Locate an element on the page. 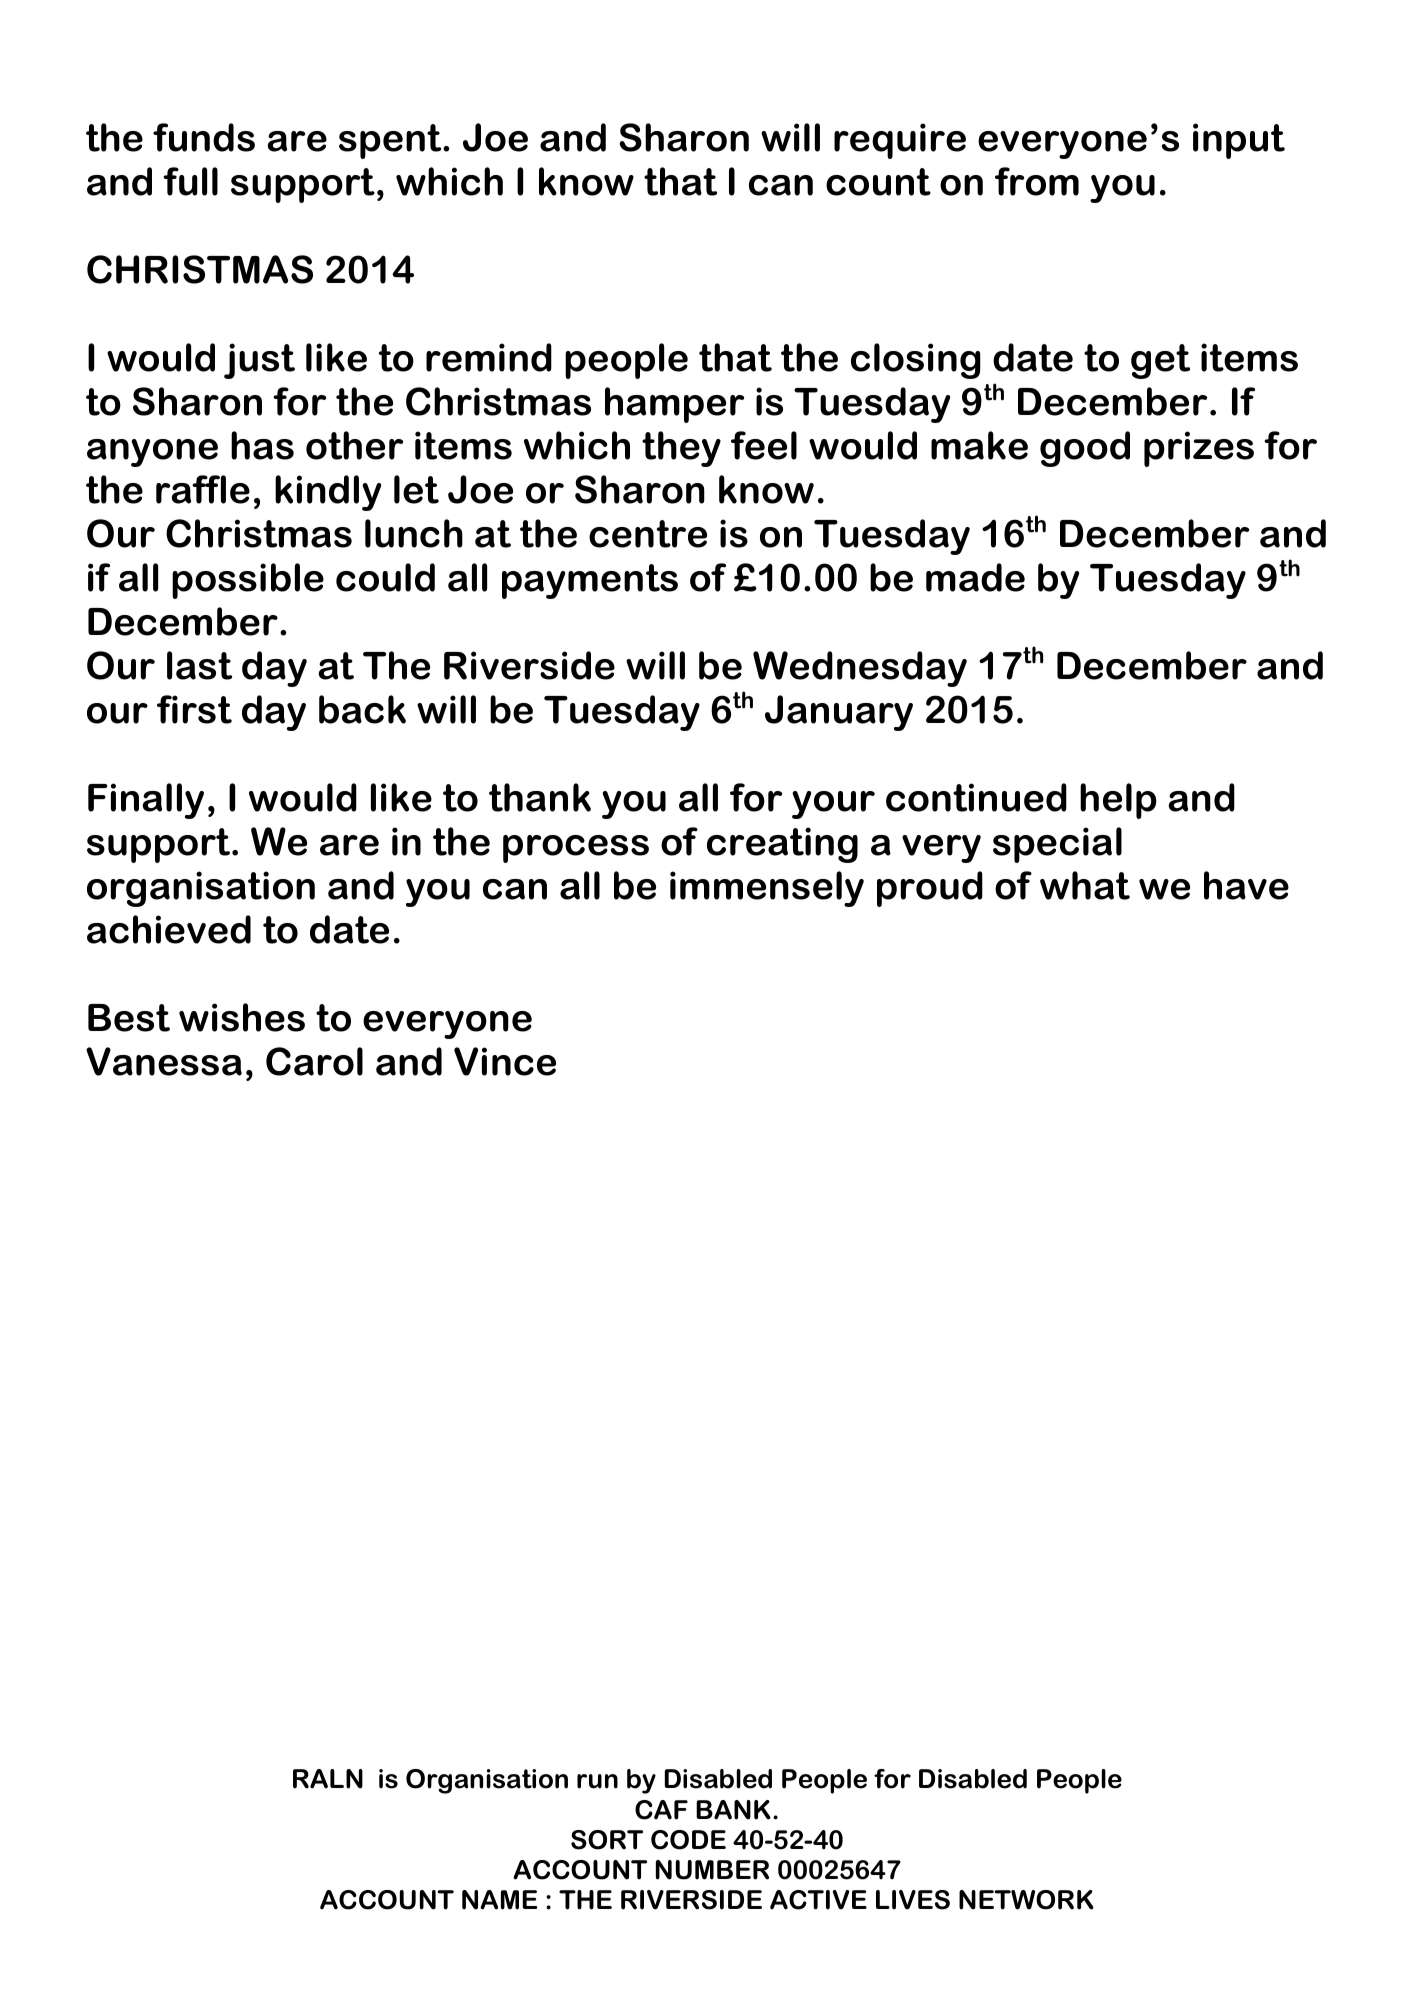 This document has width=1414, height=1999. NETWORK is located at coordinates (1026, 1900).
